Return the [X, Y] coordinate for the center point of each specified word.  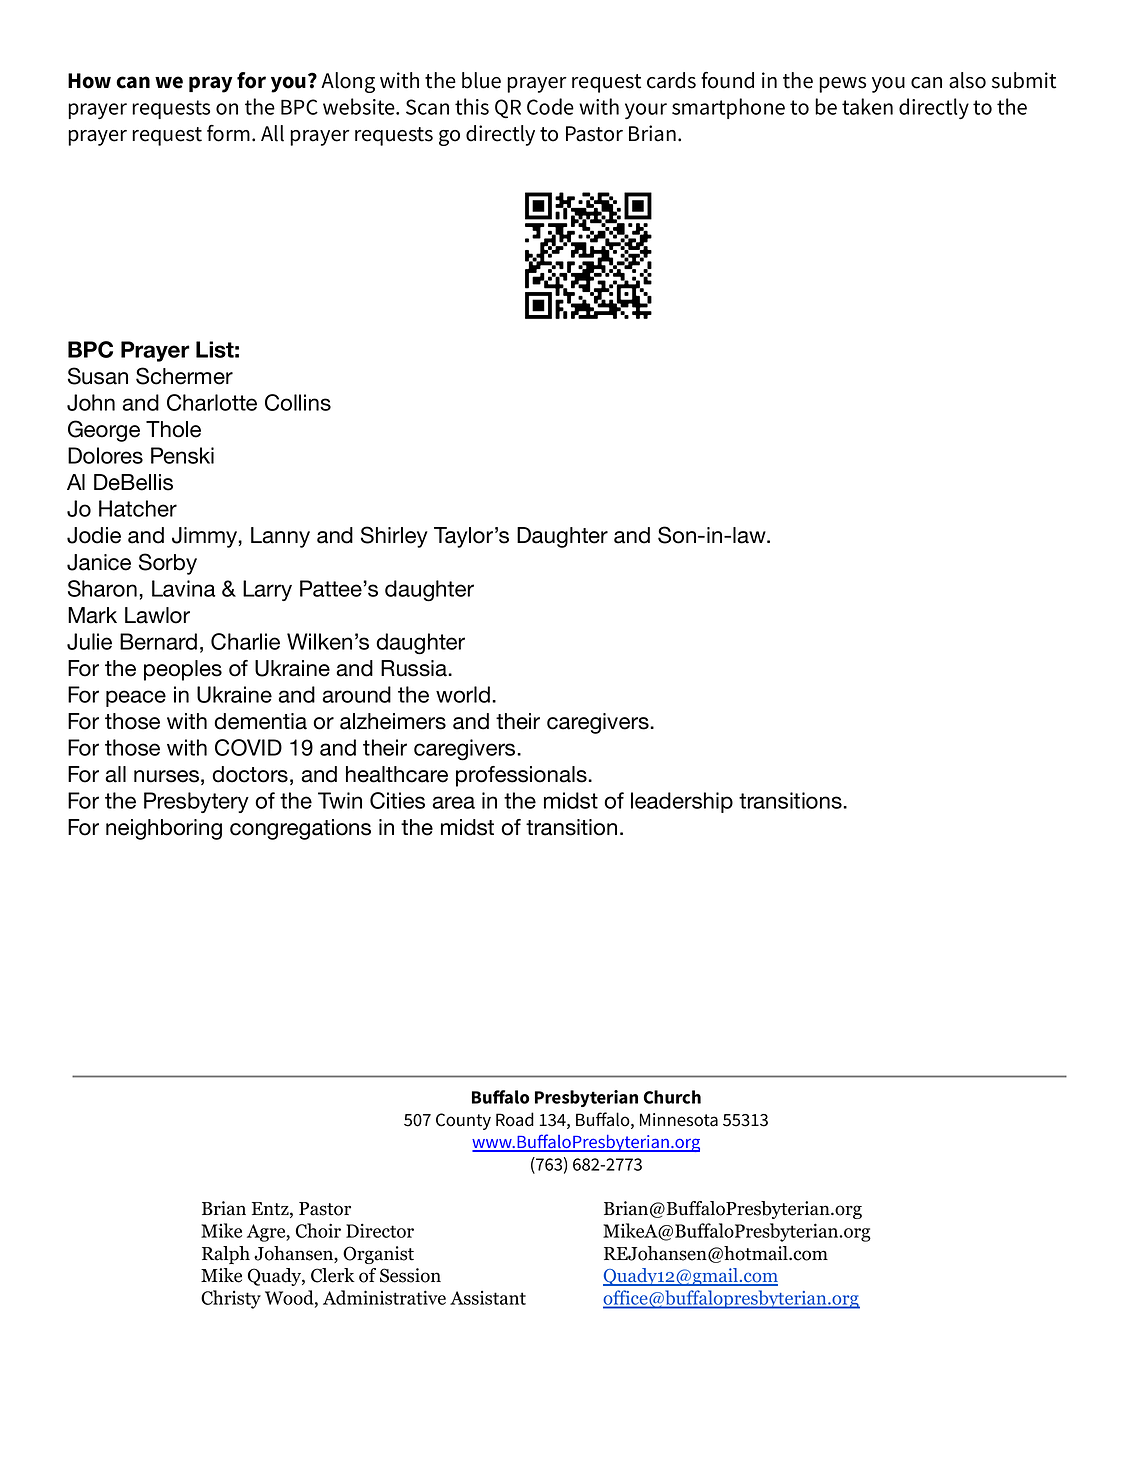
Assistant [488, 1298]
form [228, 133]
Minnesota [679, 1120]
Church [672, 1097]
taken [867, 106]
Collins [298, 402]
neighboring [164, 829]
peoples [183, 670]
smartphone [728, 108]
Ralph [226, 1255]
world [463, 694]
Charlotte [212, 402]
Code [550, 106]
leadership [682, 802]
